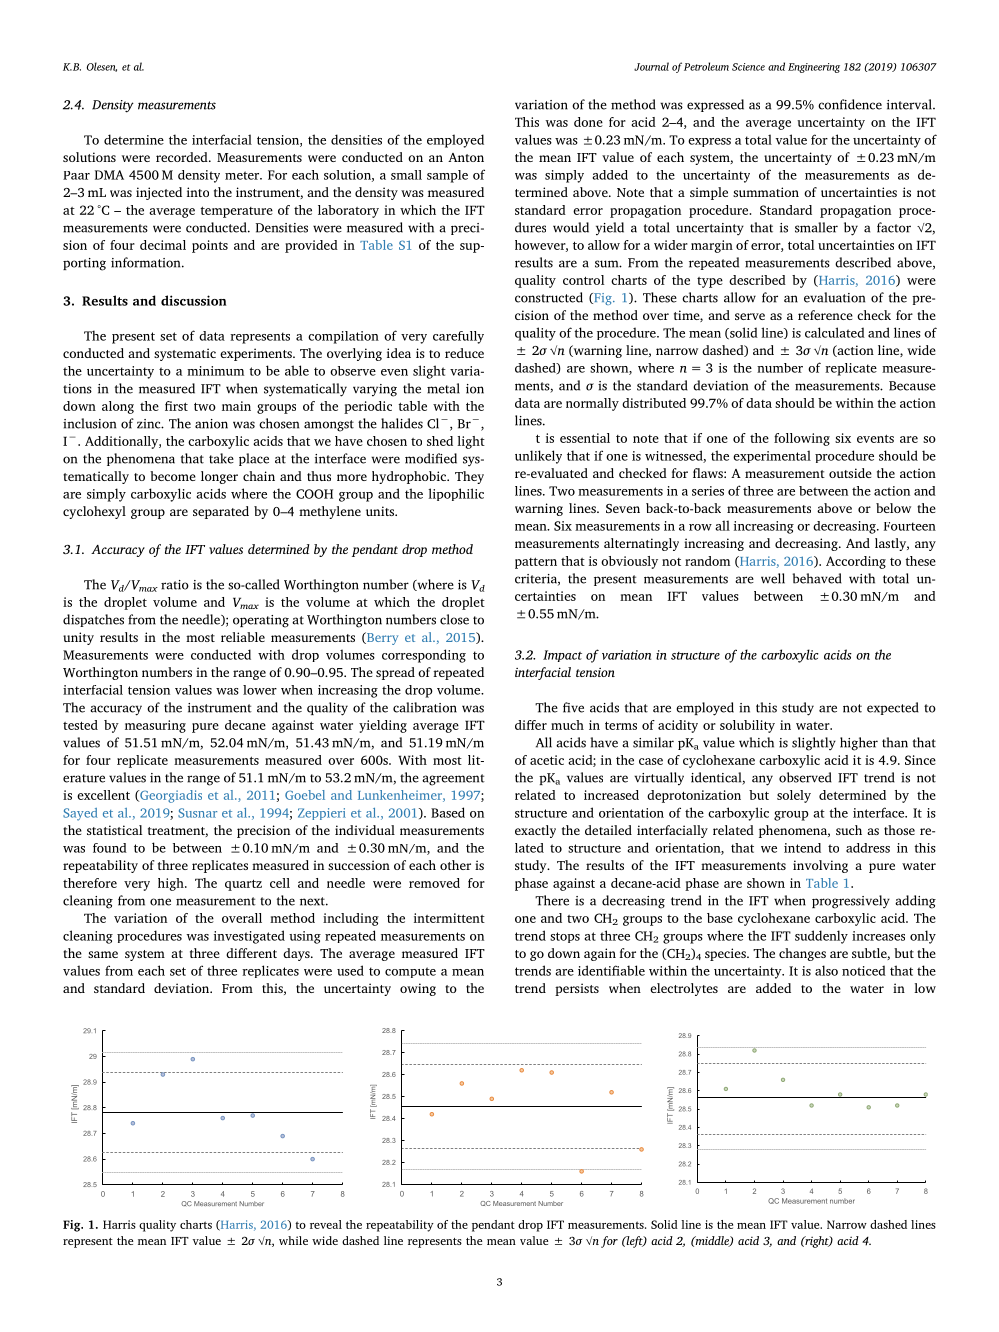 The height and width of the screenshot is (1332, 999). I want to click on Impact, so click(562, 656).
